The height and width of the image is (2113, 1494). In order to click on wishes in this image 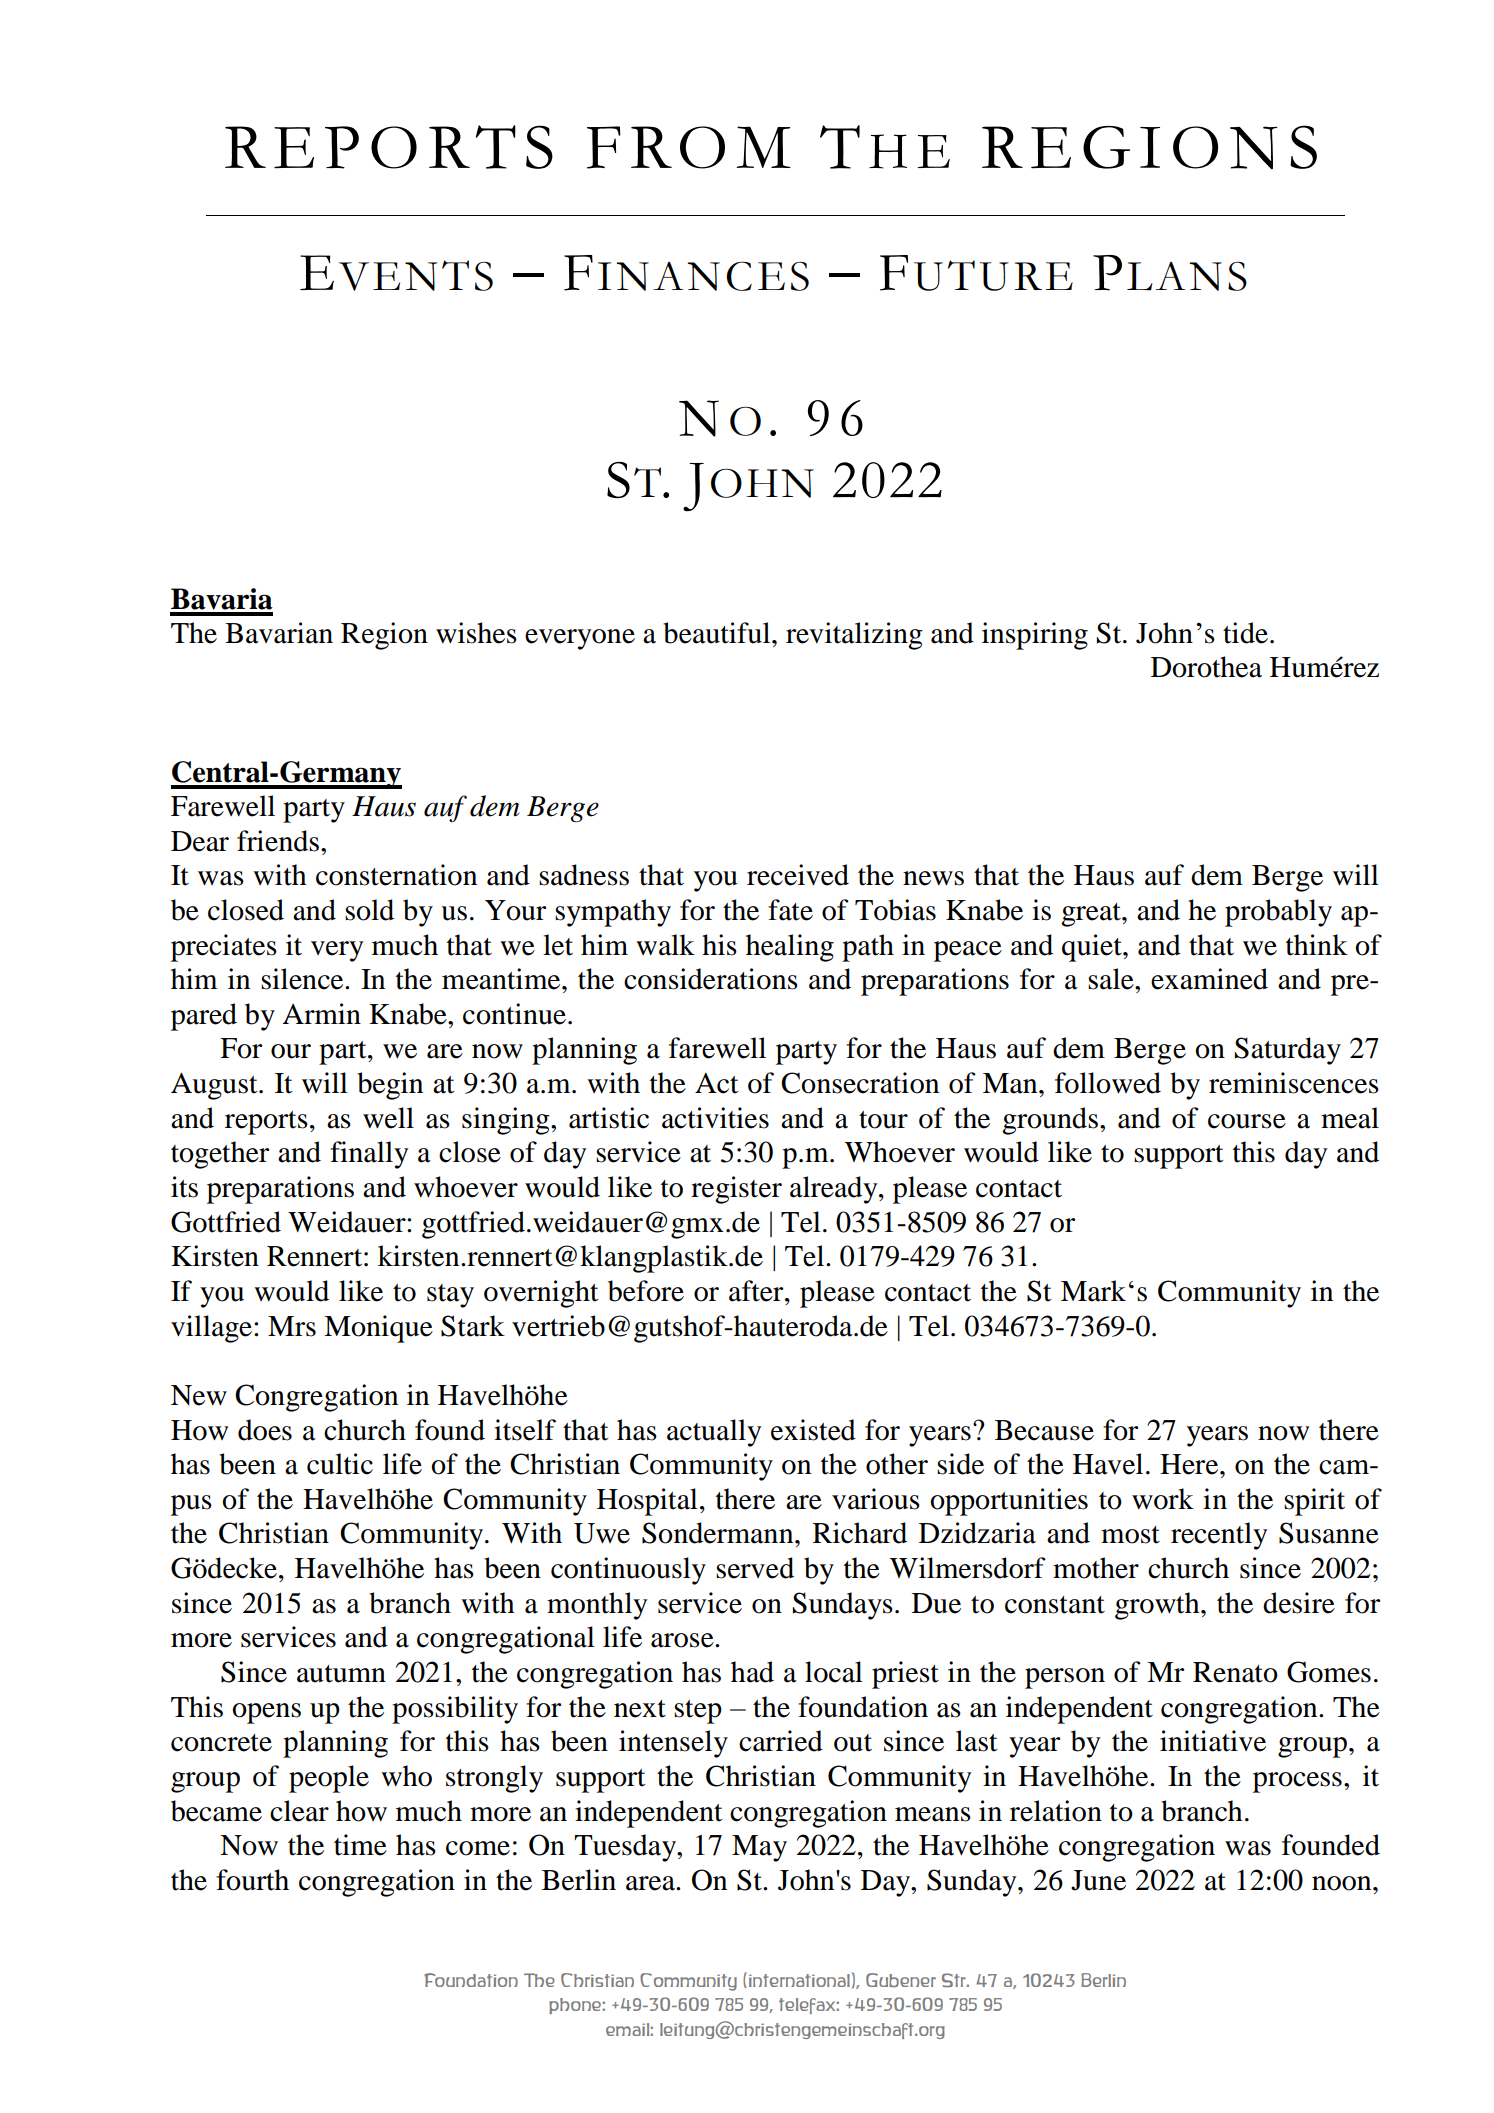, I will do `click(476, 633)`.
